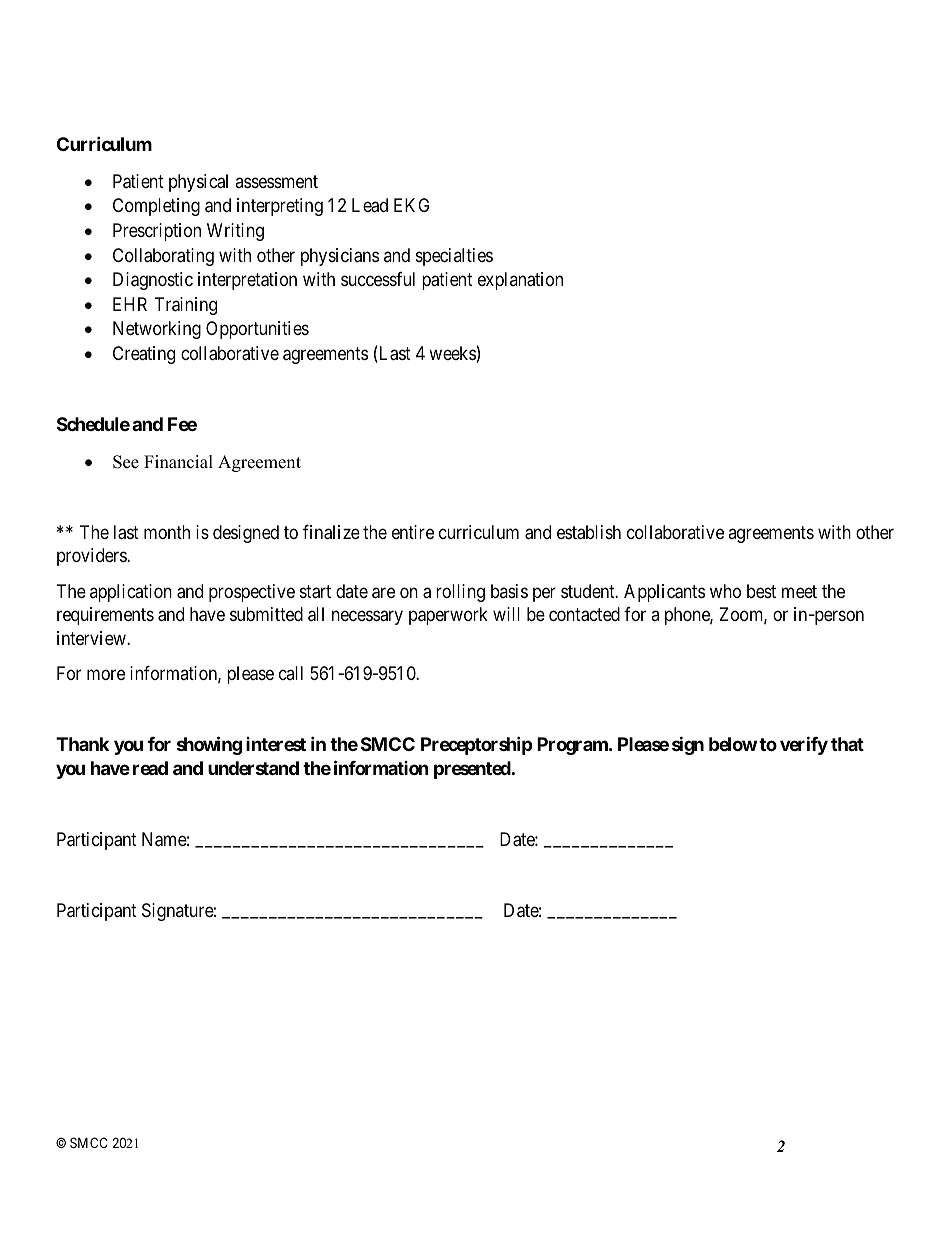  What do you see at coordinates (589, 532) in the document?
I see `establish` at bounding box center [589, 532].
